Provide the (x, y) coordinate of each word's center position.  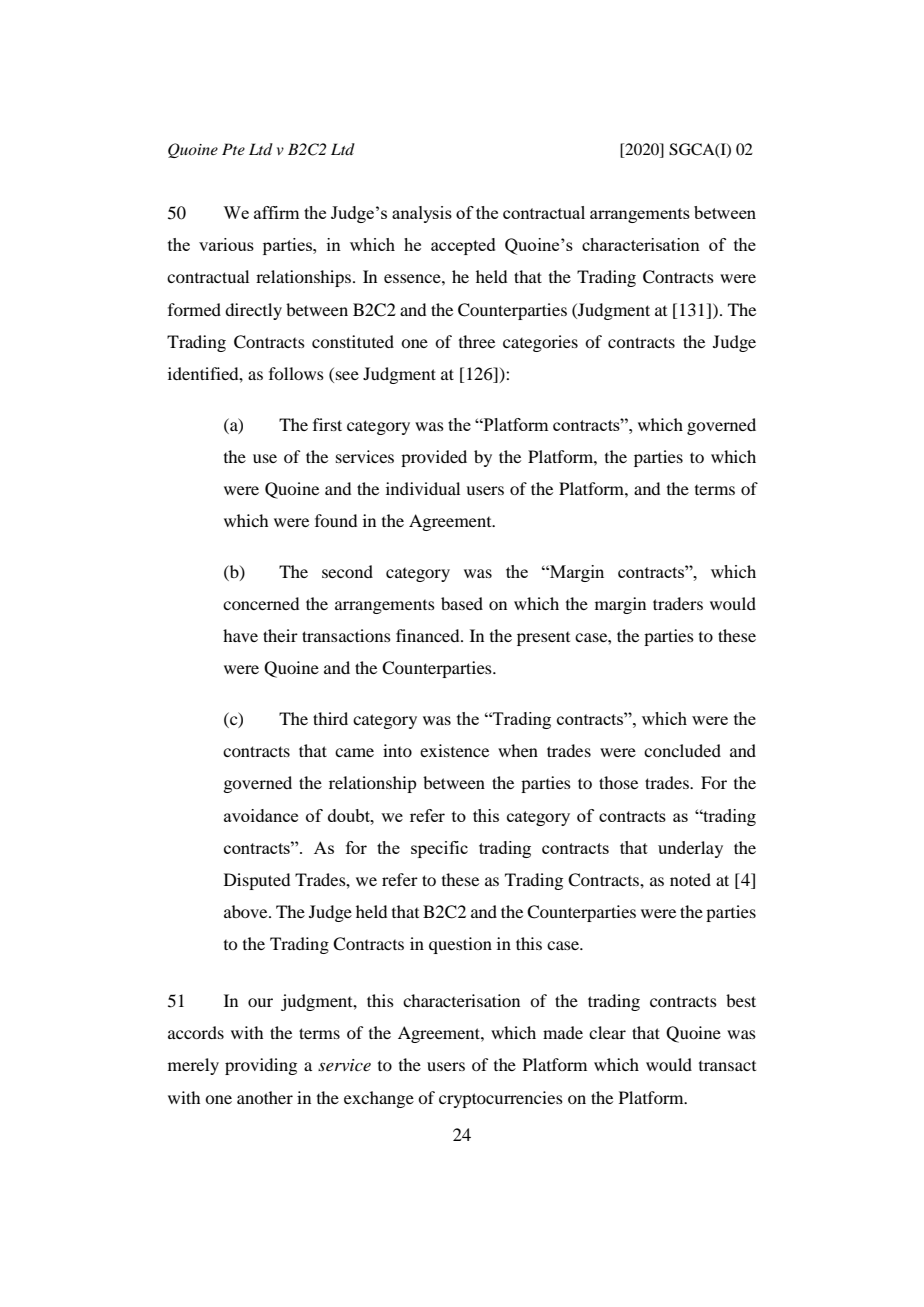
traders (678, 603)
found (336, 520)
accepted (463, 246)
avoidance (261, 815)
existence (454, 750)
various (226, 244)
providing (261, 1066)
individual (423, 488)
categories (540, 343)
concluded (682, 750)
